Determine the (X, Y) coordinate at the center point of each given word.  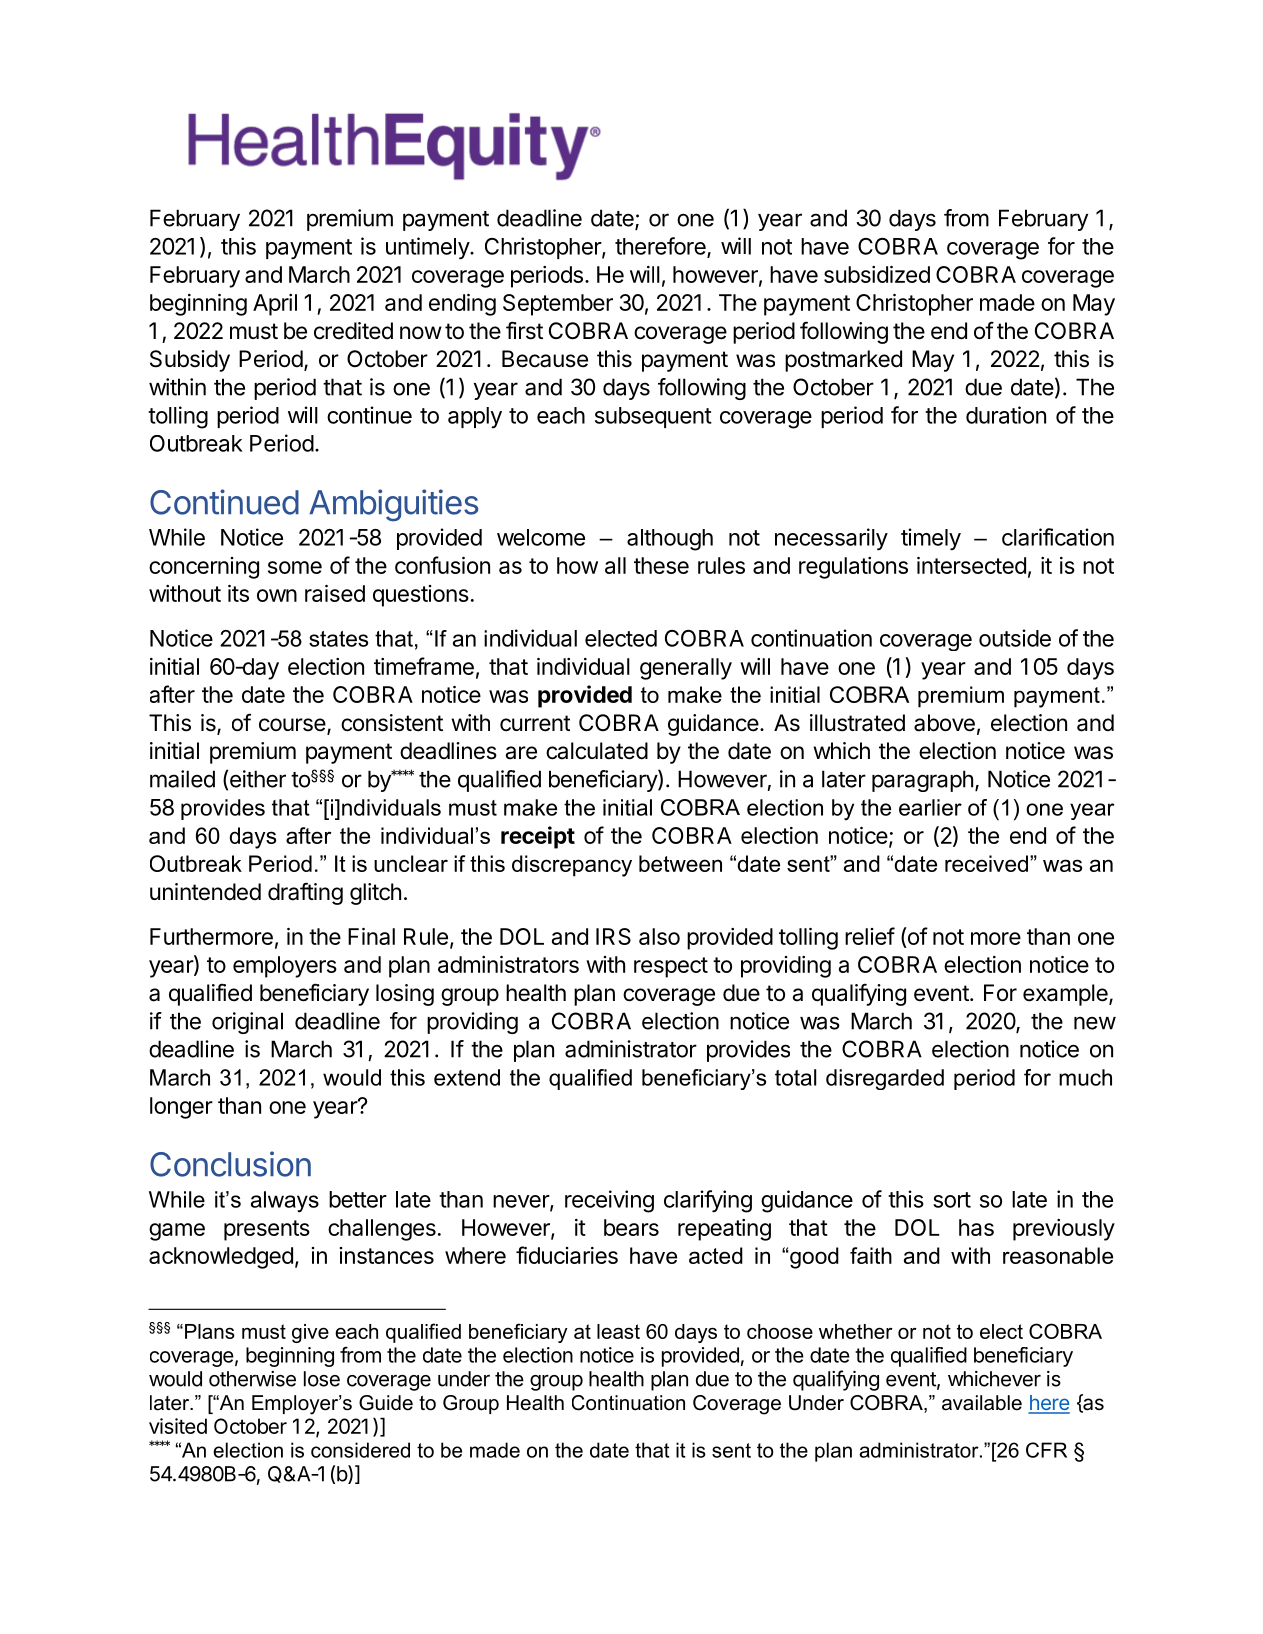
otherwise (252, 1379)
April (275, 305)
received (986, 863)
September (558, 305)
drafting (305, 893)
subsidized (877, 274)
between (680, 863)
